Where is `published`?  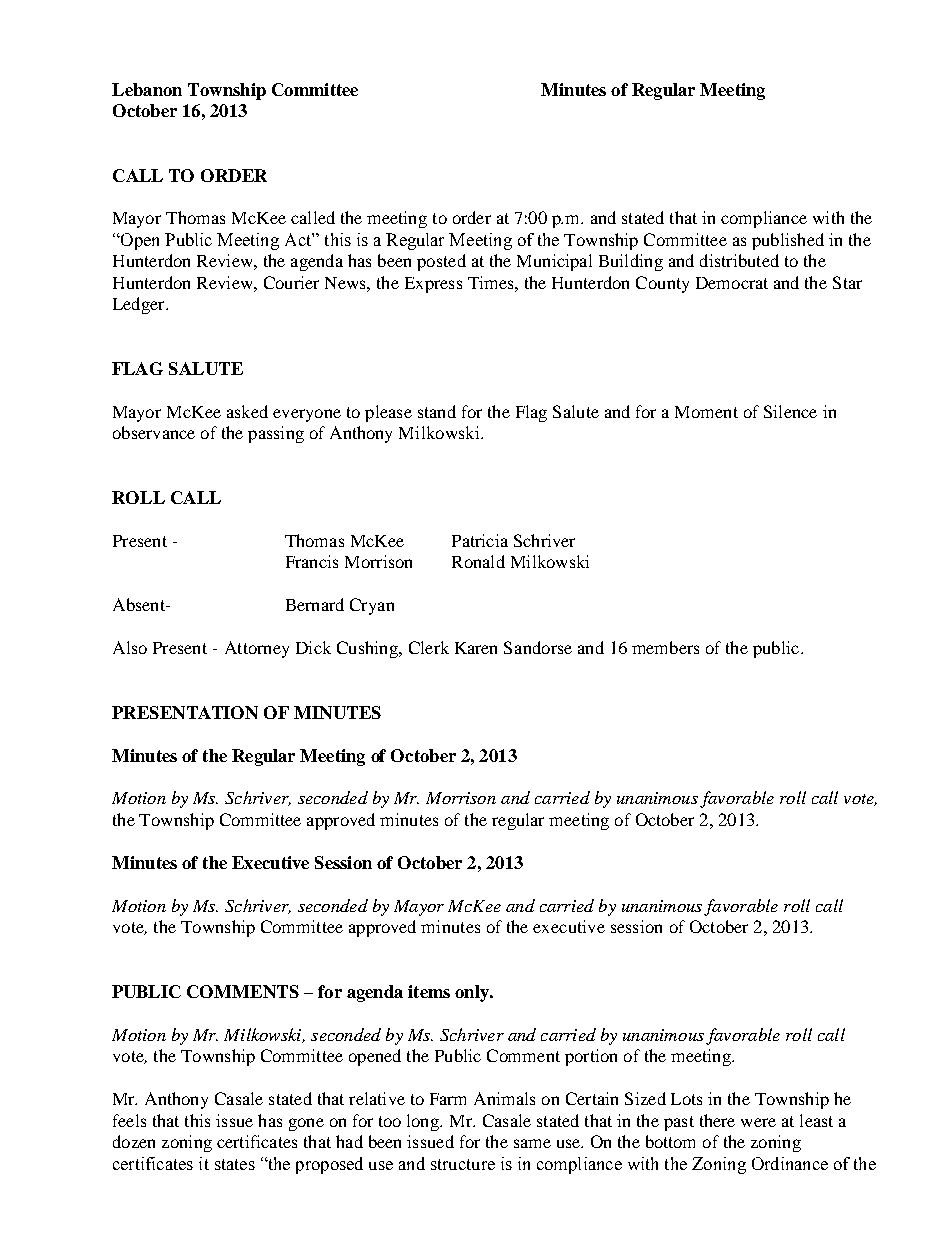 published is located at coordinates (788, 241).
